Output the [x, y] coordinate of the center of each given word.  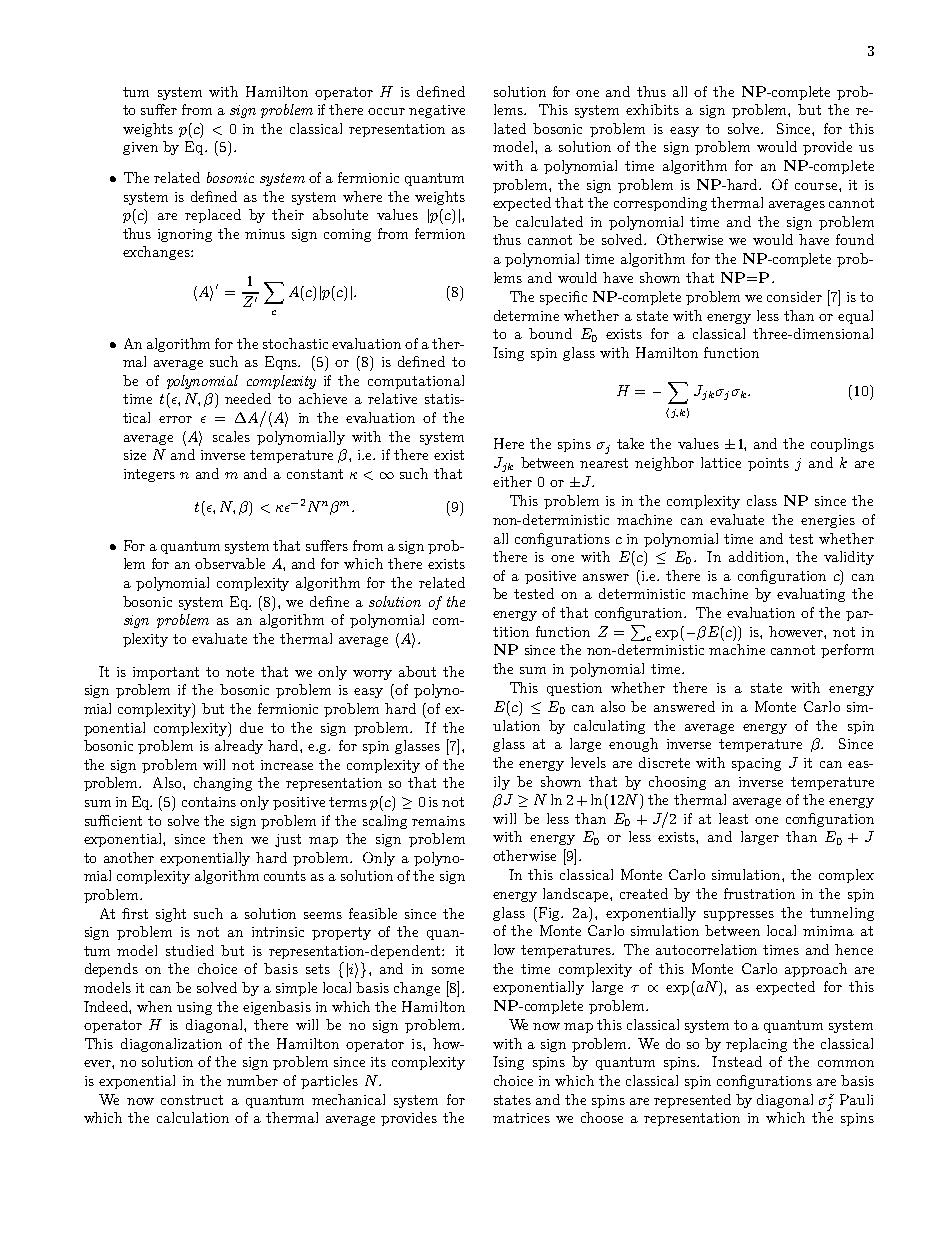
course [817, 186]
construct [192, 1100]
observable [230, 563]
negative [437, 111]
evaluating [811, 595]
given [140, 148]
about [417, 671]
